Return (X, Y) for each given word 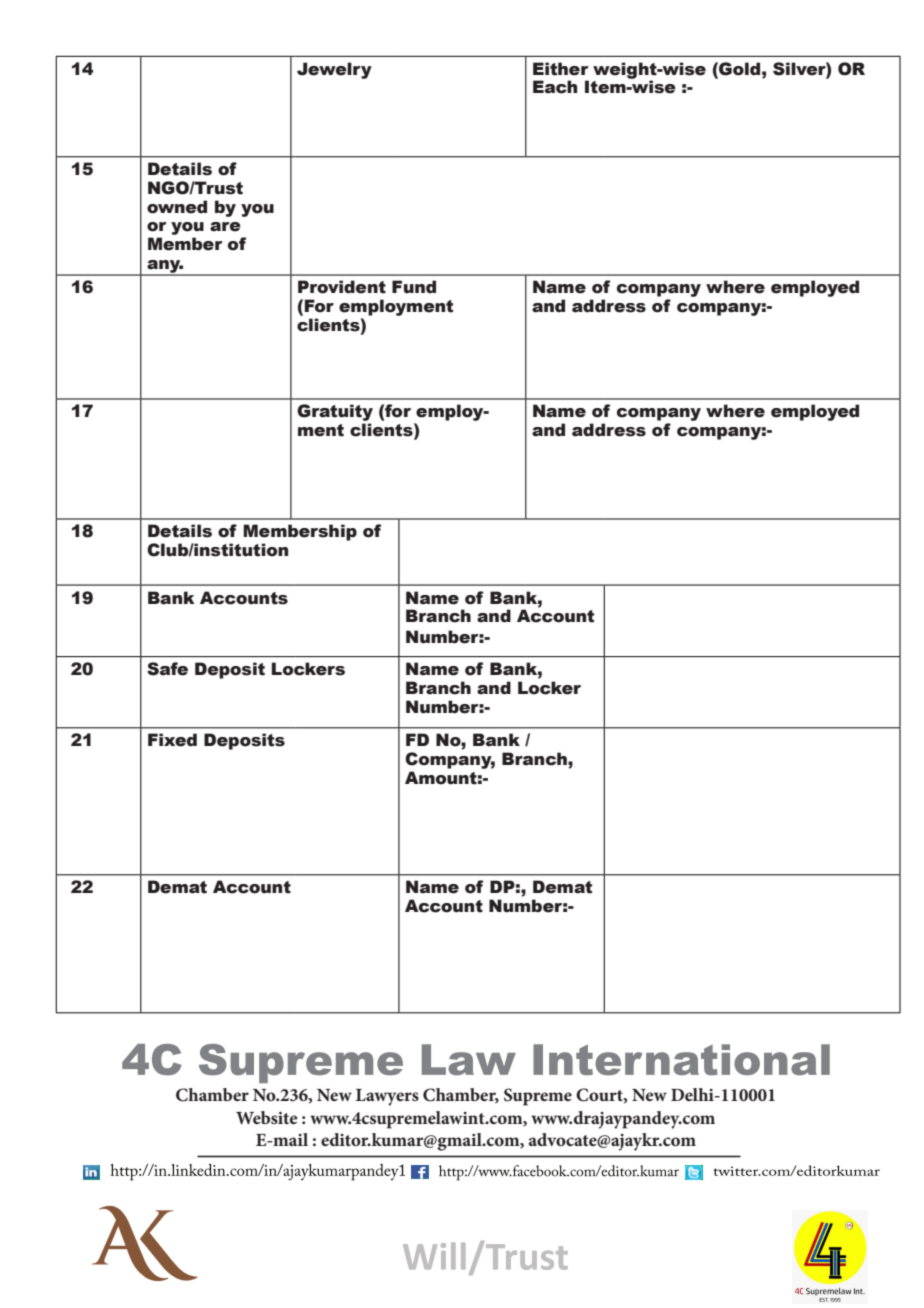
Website (267, 1117)
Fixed (172, 740)
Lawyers (387, 1097)
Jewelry (334, 70)
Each (555, 87)
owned (177, 207)
